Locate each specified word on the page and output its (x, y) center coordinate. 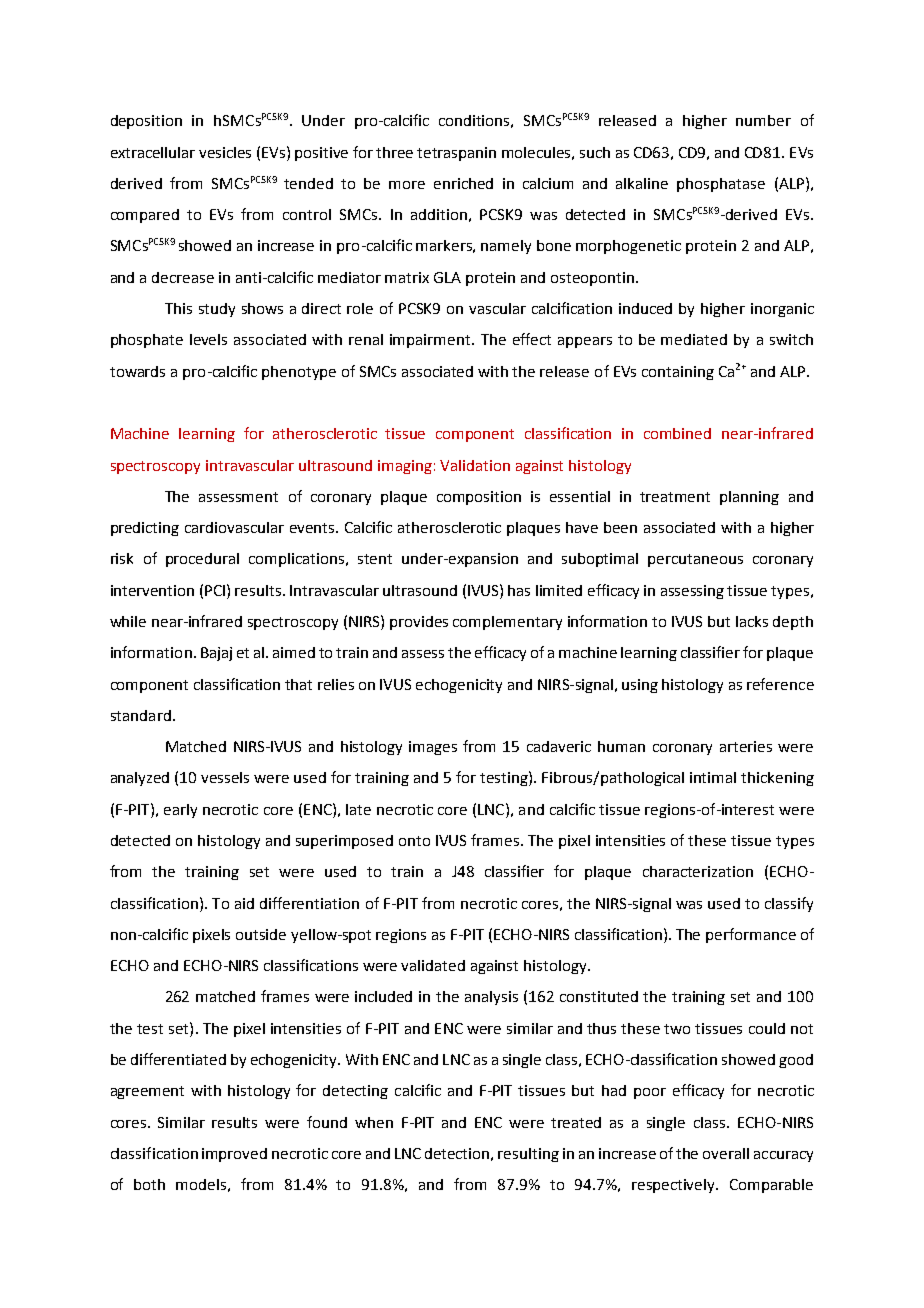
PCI (216, 590)
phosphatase (721, 185)
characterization (698, 871)
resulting (528, 1155)
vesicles (225, 152)
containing (678, 373)
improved (234, 1155)
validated (433, 965)
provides (419, 623)
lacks (752, 621)
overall (726, 1153)
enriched (463, 183)
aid (244, 903)
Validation (475, 465)
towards (137, 371)
